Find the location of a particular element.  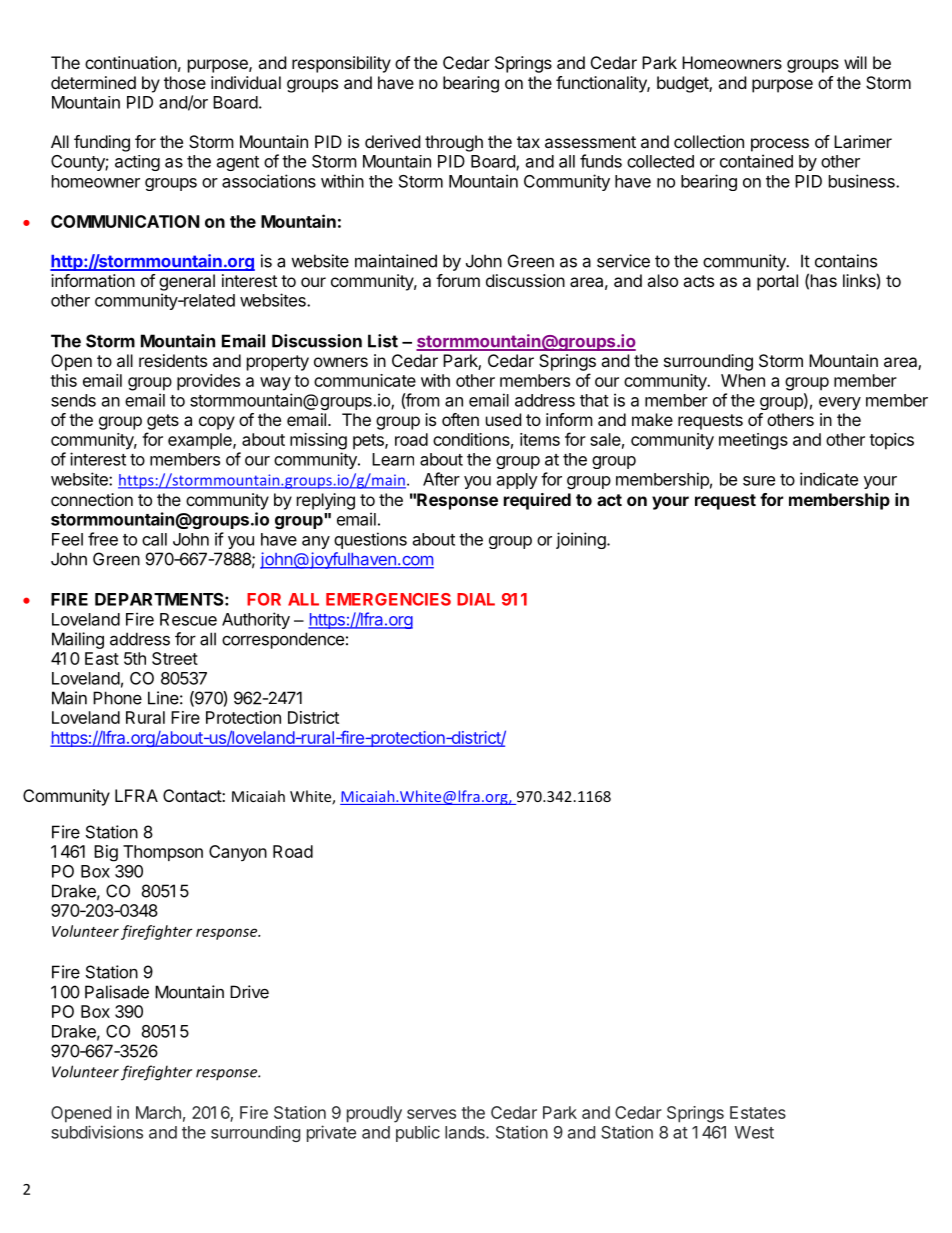

Estates is located at coordinates (758, 1112).
